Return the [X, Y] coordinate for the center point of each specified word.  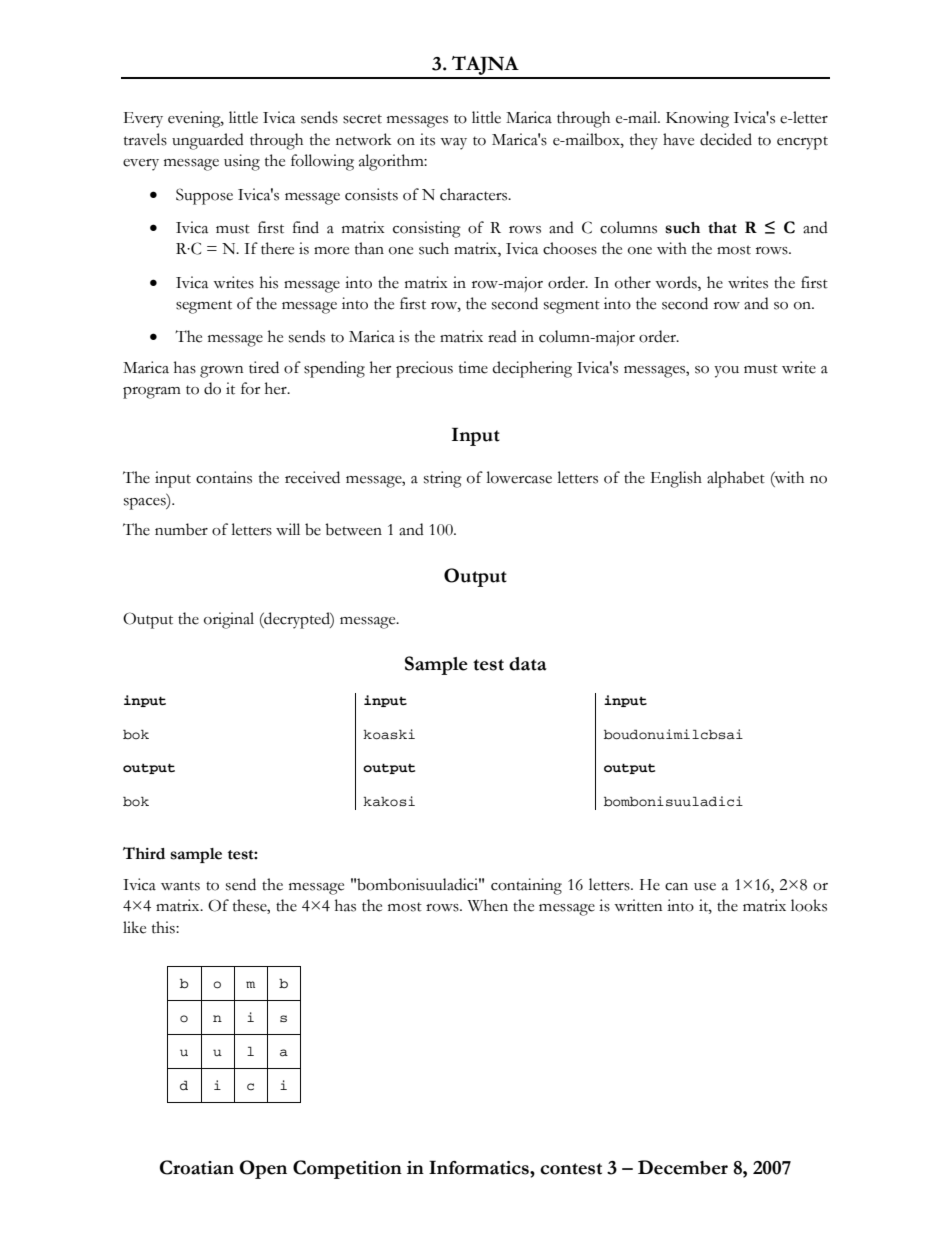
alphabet [736, 479]
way [453, 144]
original [229, 620]
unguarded [208, 141]
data [528, 664]
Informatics [480, 1168]
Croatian [197, 1167]
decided [726, 139]
